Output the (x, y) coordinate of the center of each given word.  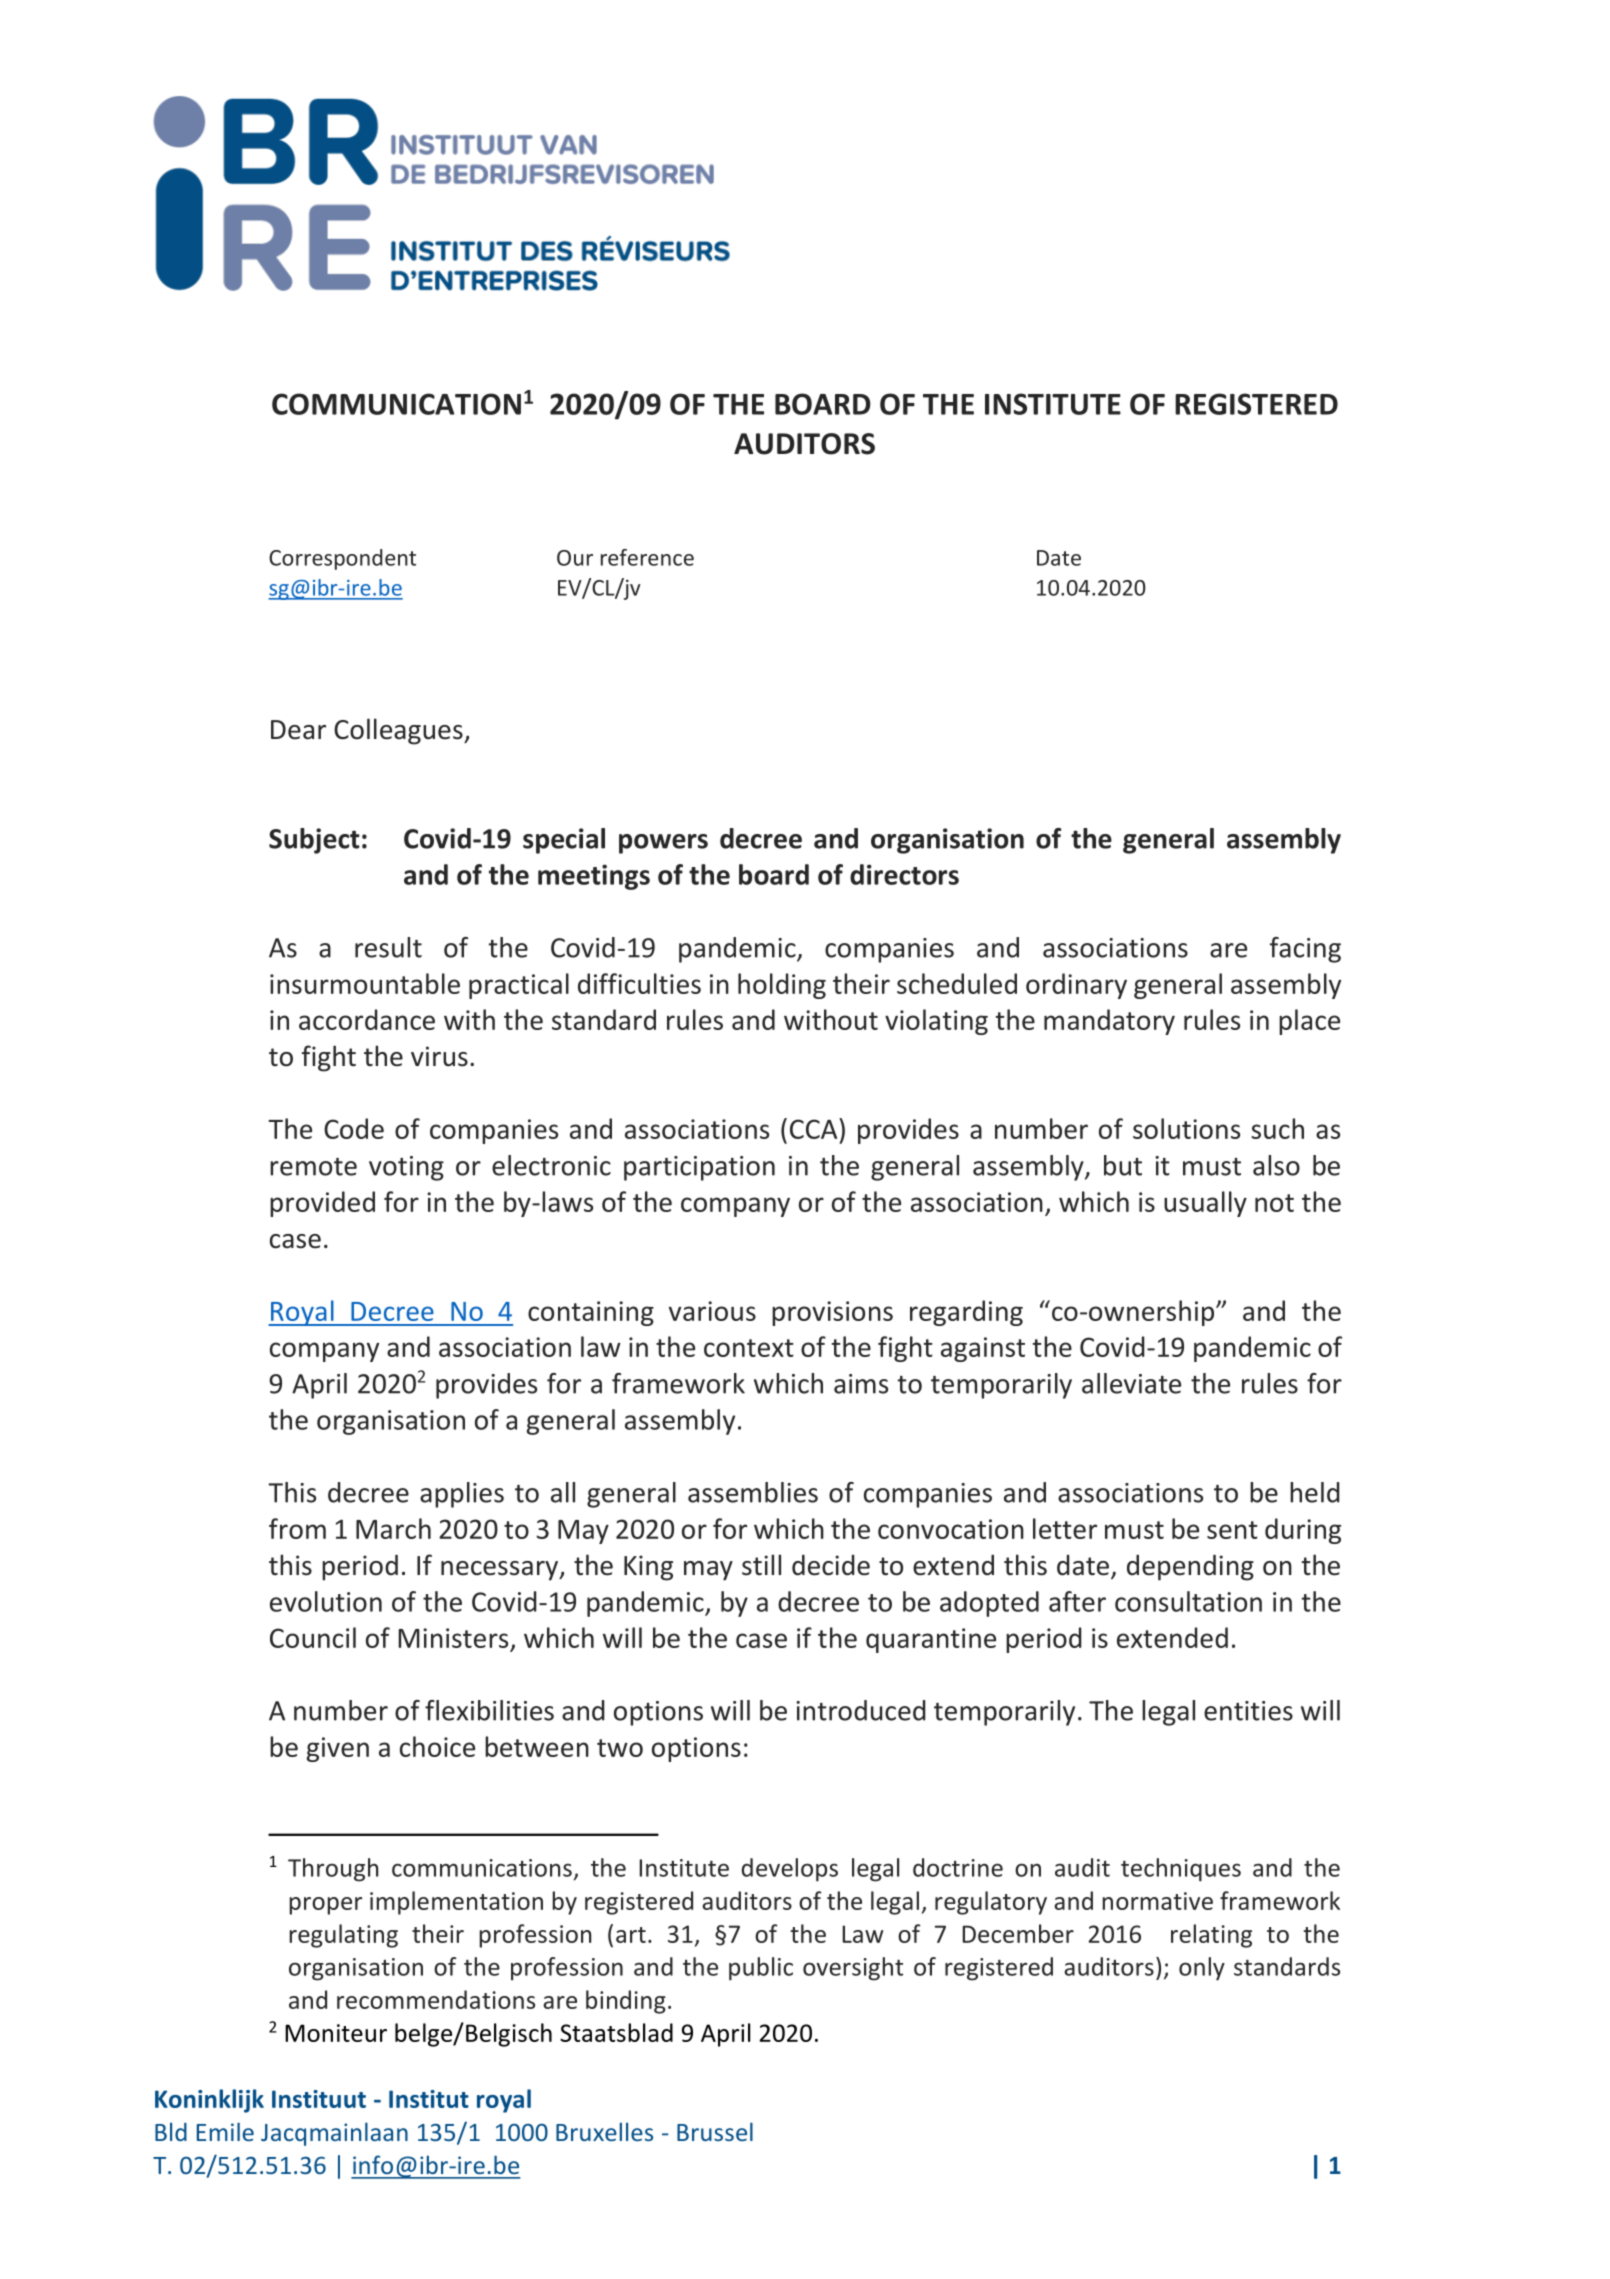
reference (647, 557)
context (749, 1348)
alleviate (1131, 1383)
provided (322, 1204)
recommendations (436, 1999)
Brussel (715, 2131)
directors (904, 874)
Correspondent (342, 559)
